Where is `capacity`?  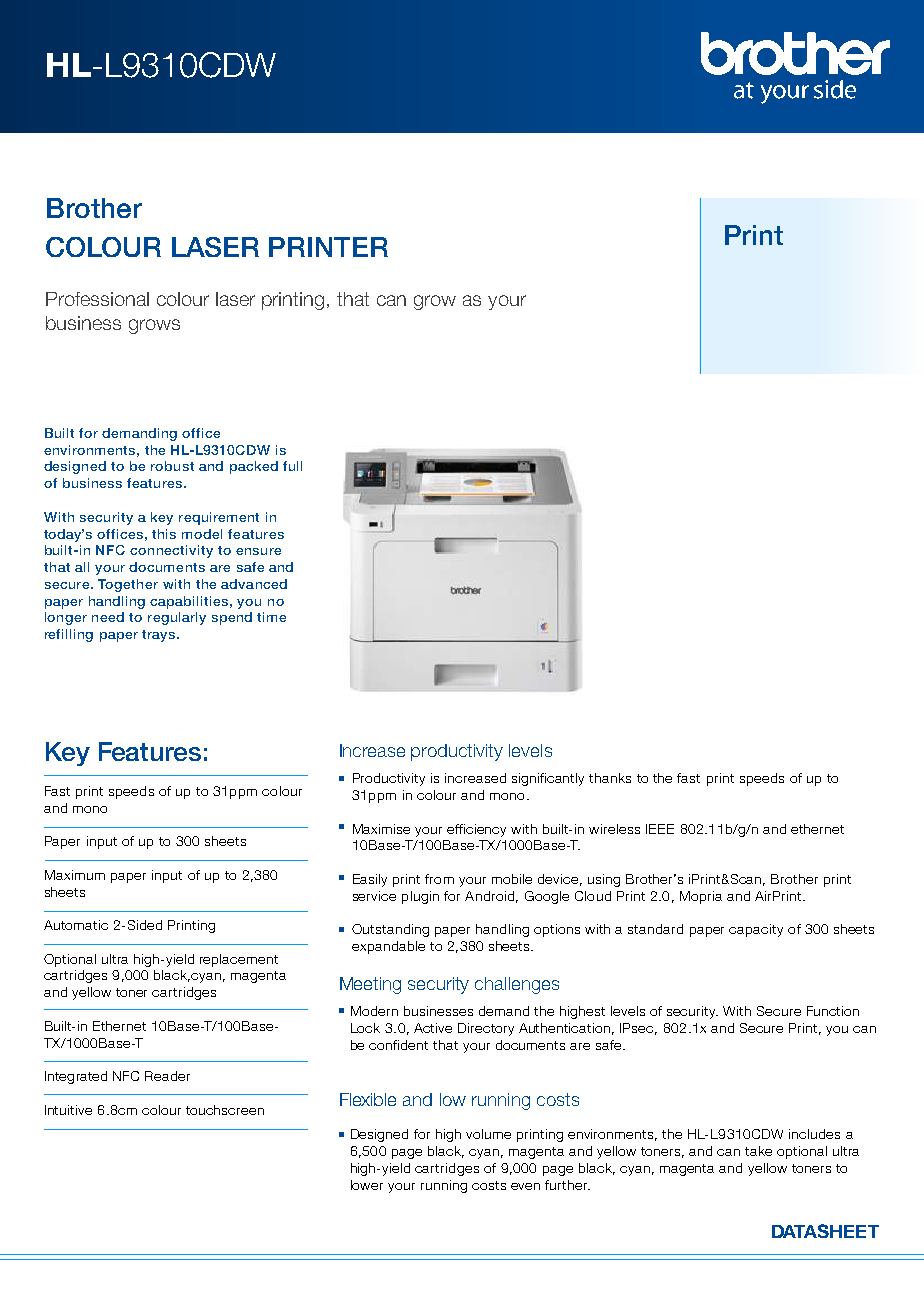 capacity is located at coordinates (756, 930).
